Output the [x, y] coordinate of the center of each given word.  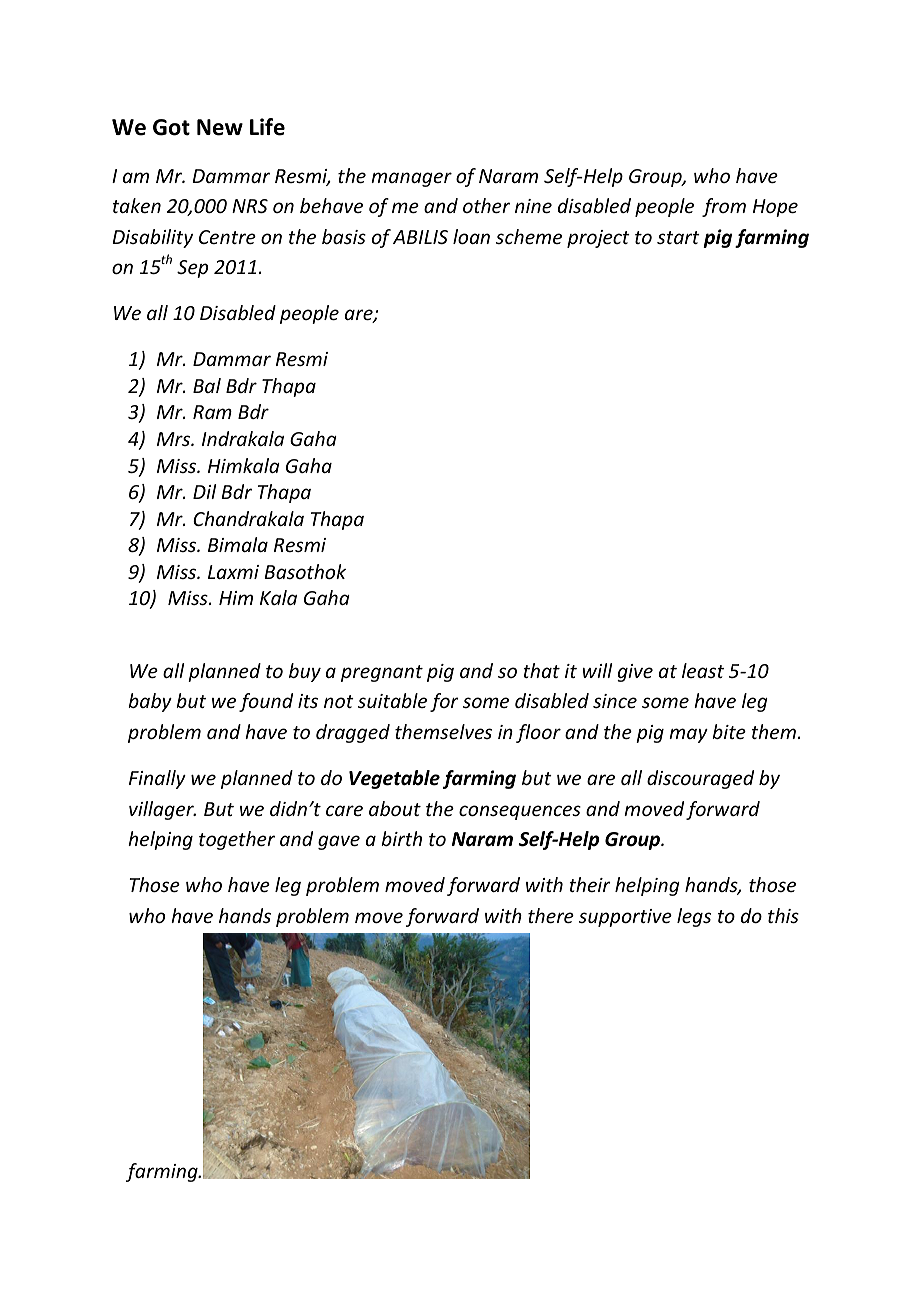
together [237, 840]
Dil [204, 491]
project [598, 239]
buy [305, 672]
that [541, 670]
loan [471, 236]
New [220, 127]
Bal [207, 385]
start [678, 237]
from [724, 207]
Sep [192, 269]
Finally [157, 779]
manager [411, 179]
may [688, 735]
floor [538, 733]
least [703, 670]
